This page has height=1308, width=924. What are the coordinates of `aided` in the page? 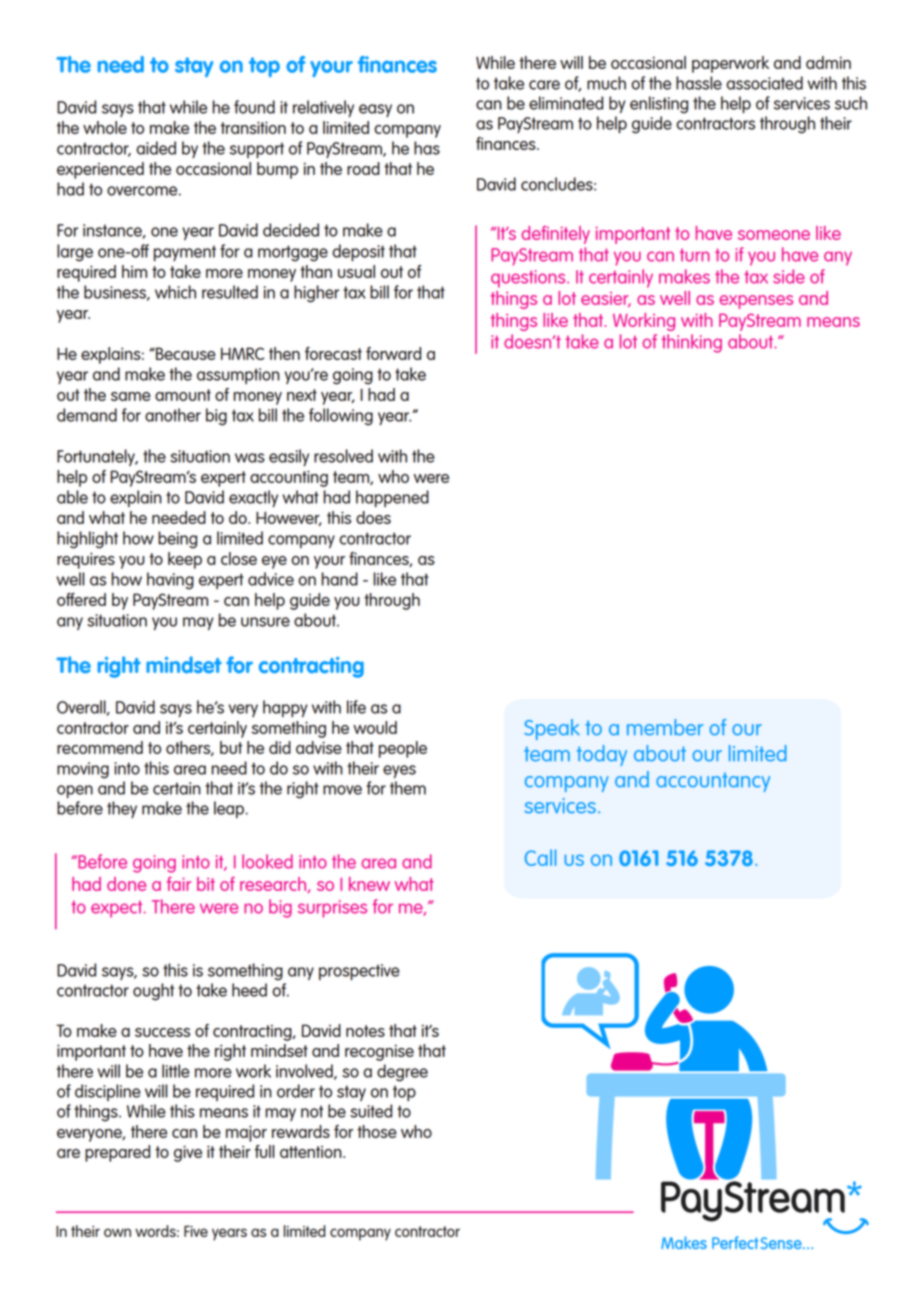 It's located at (156, 148).
